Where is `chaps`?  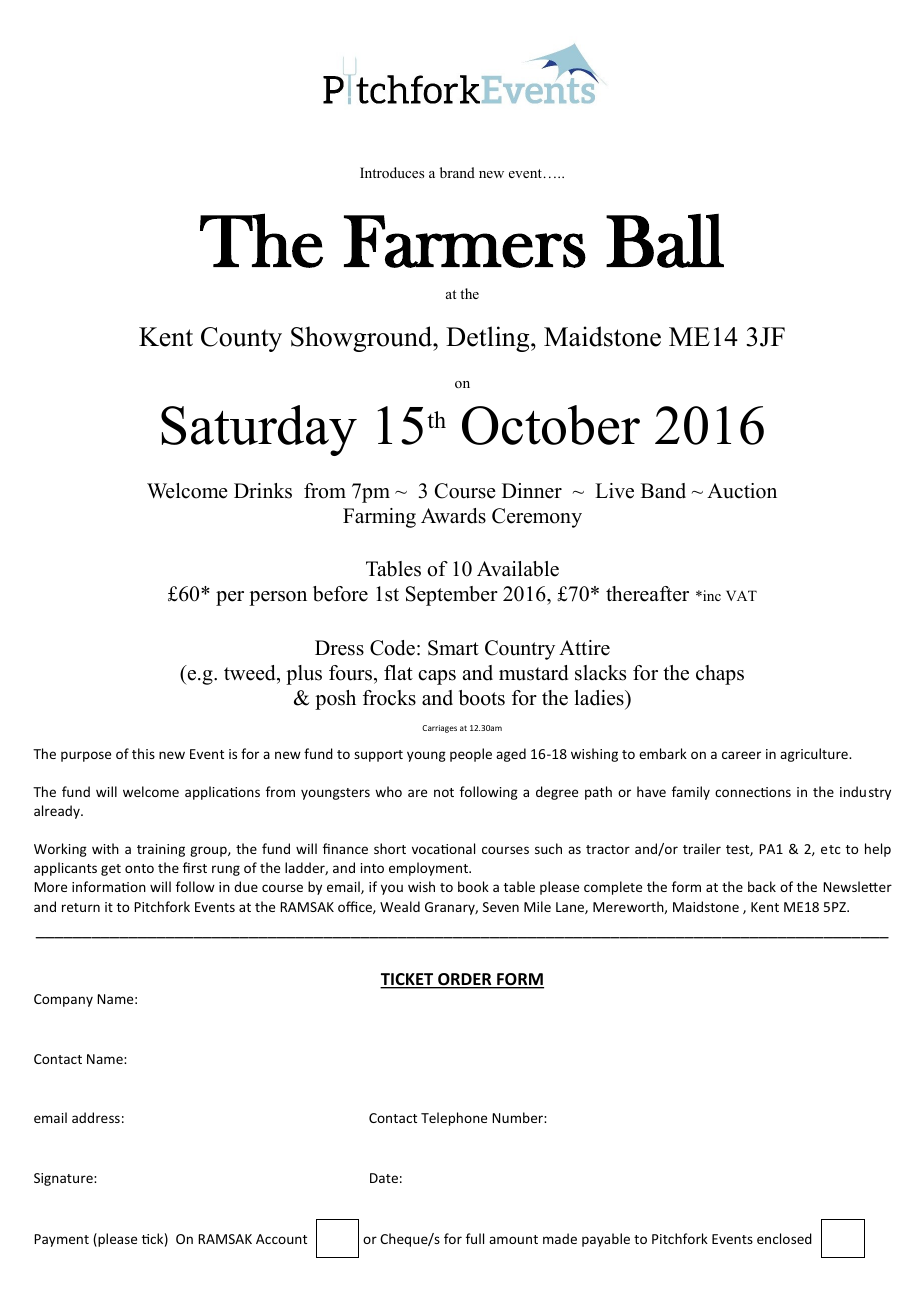
chaps is located at coordinates (720, 675).
